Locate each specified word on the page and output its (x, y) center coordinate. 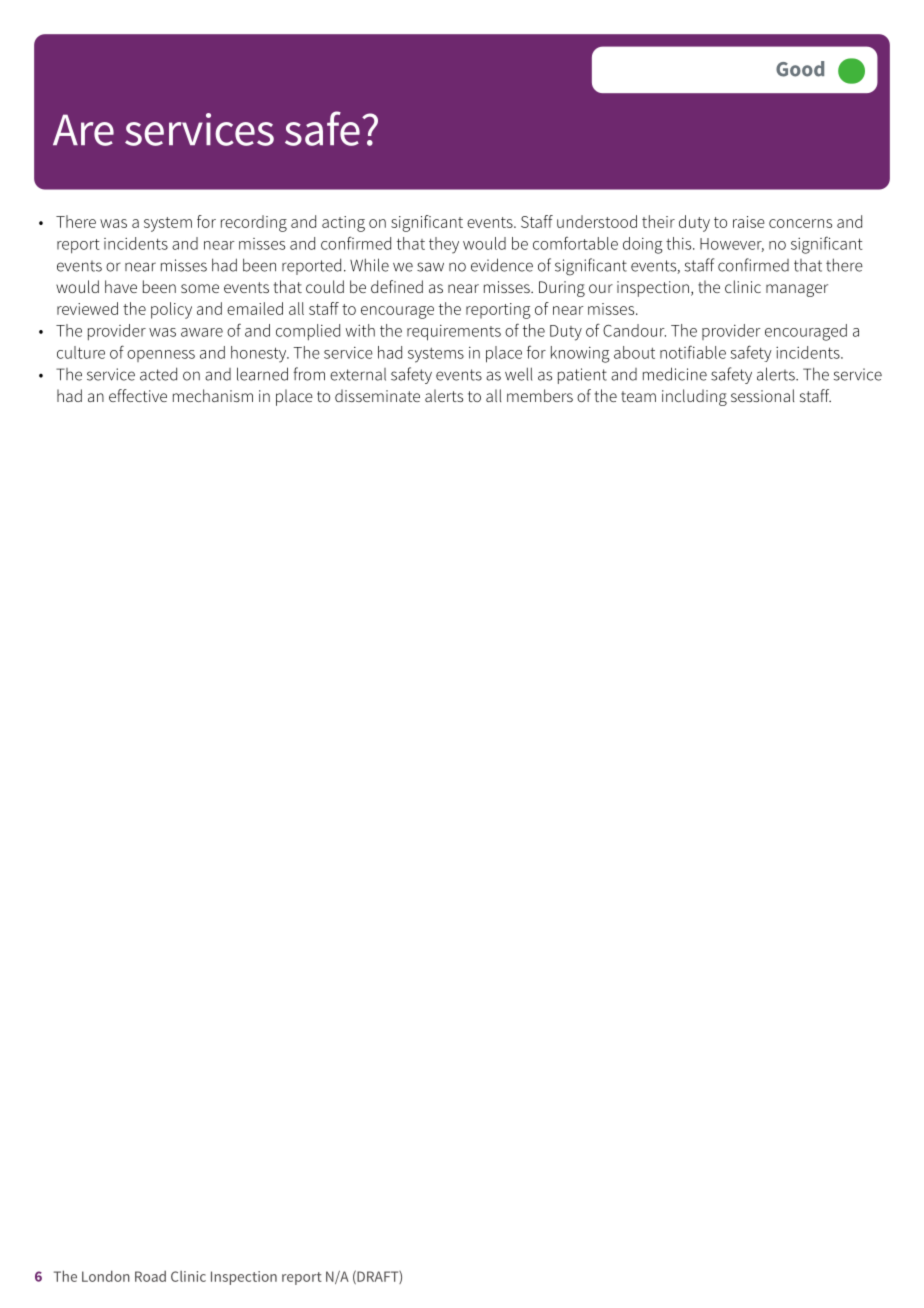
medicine (675, 374)
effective (138, 395)
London (106, 1276)
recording (254, 223)
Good (800, 69)
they (444, 245)
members (540, 395)
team (638, 396)
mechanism (213, 395)
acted (158, 374)
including (694, 397)
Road (150, 1276)
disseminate (377, 395)
